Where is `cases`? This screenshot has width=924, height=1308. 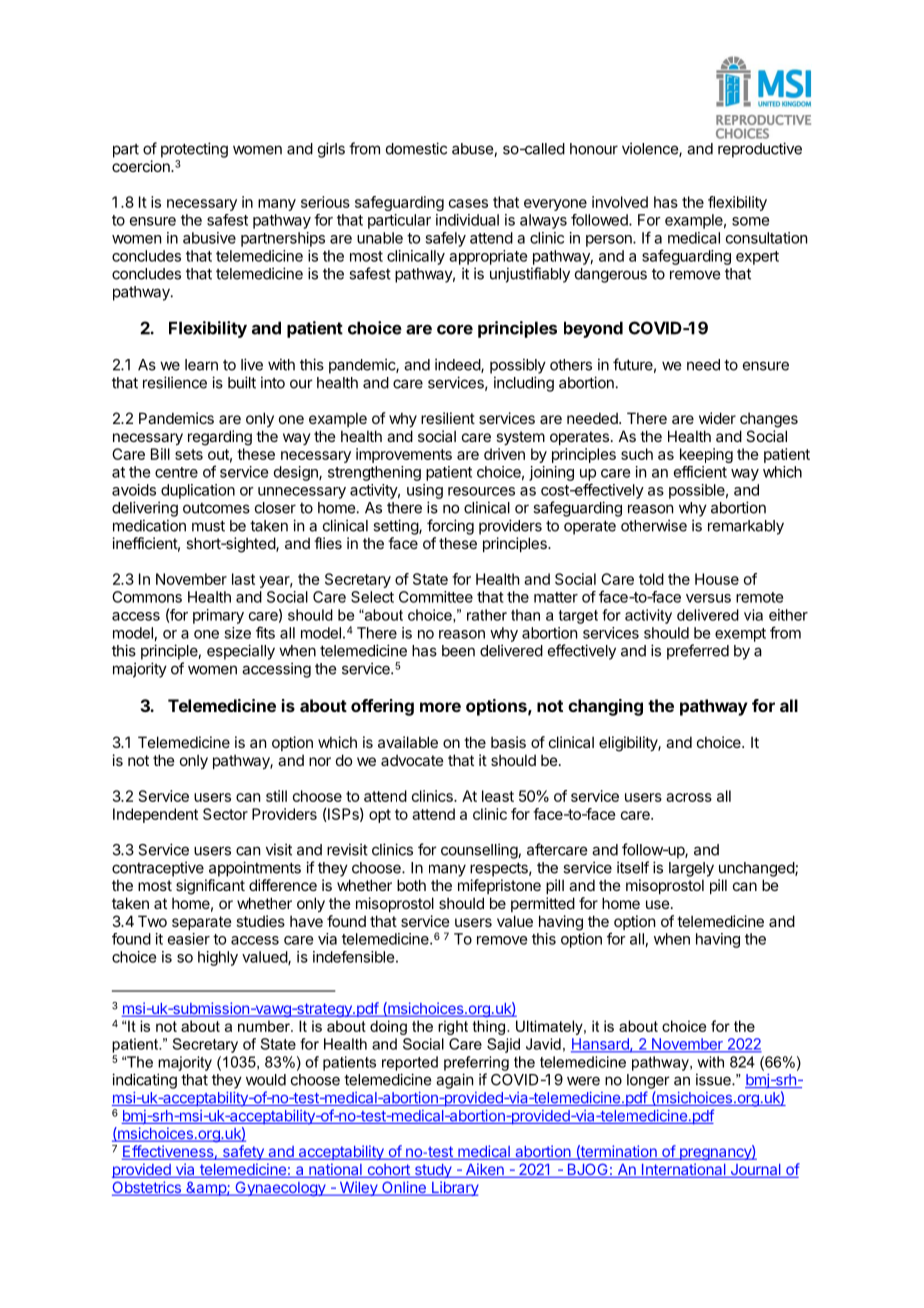
cases is located at coordinates (468, 203).
